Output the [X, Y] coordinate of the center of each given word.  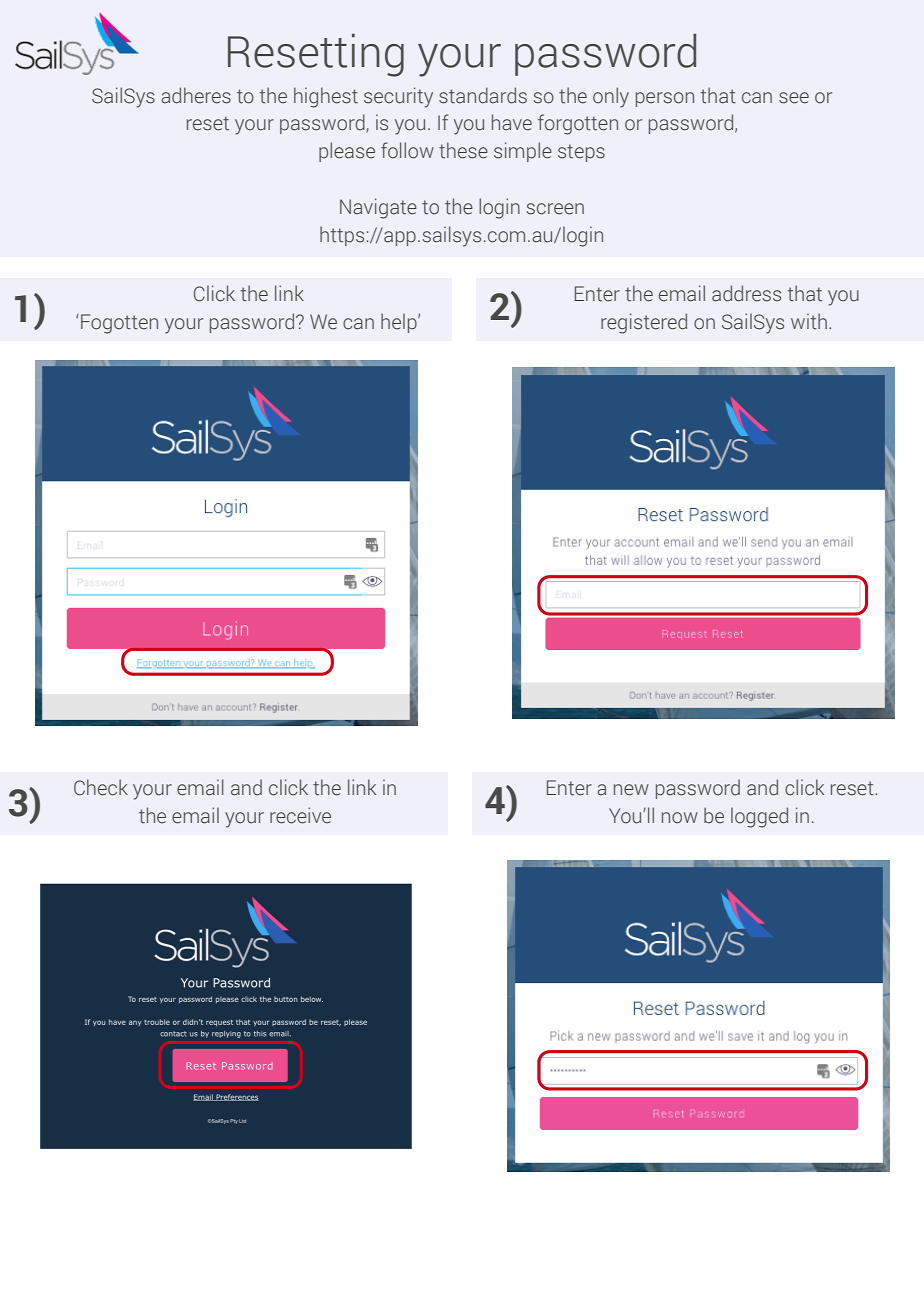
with [809, 321]
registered [644, 323]
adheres [196, 95]
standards [483, 95]
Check [101, 787]
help [400, 323]
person [665, 99]
